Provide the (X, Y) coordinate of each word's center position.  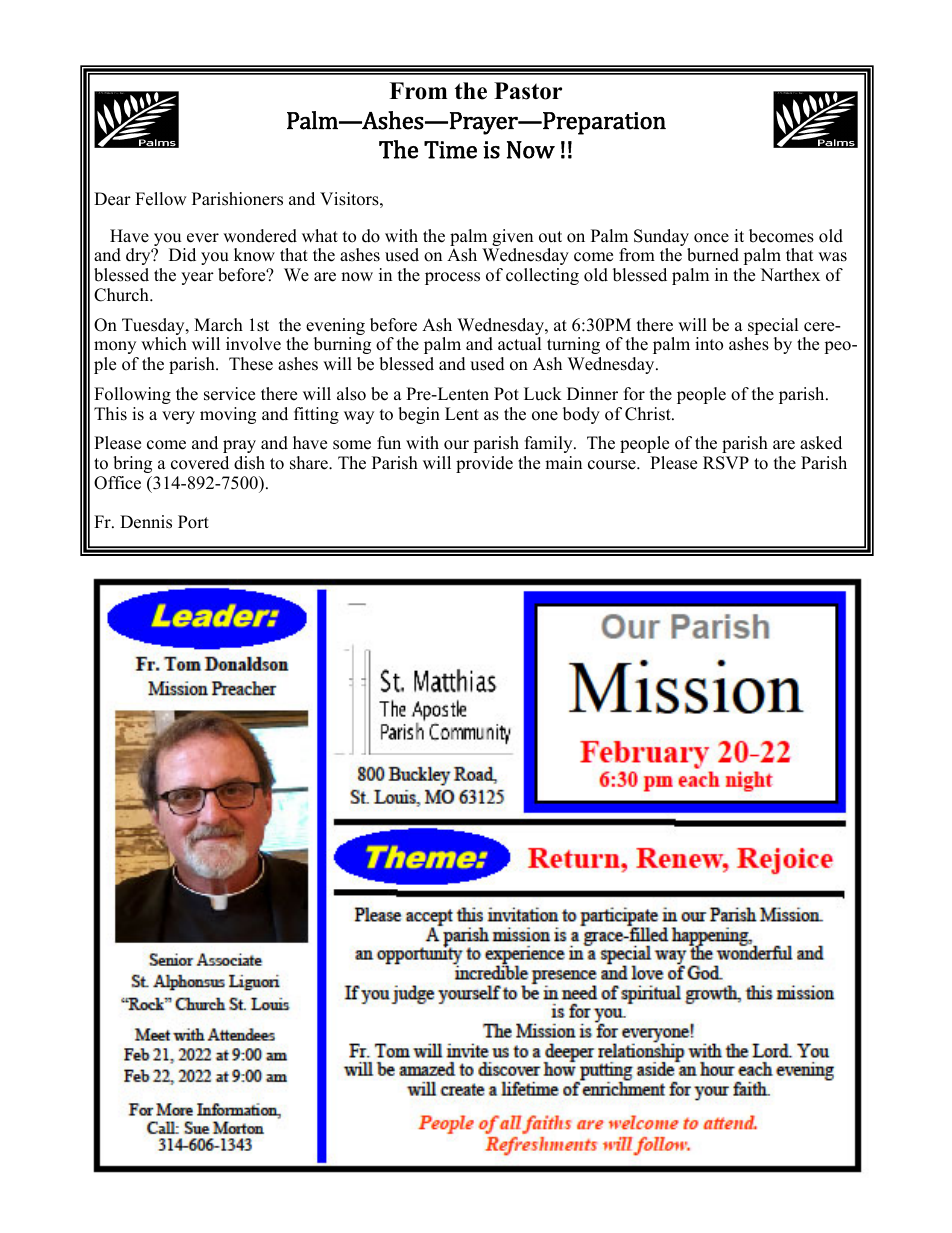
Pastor (528, 91)
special (773, 326)
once (711, 238)
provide (484, 464)
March (218, 325)
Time (450, 150)
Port (193, 522)
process (452, 278)
